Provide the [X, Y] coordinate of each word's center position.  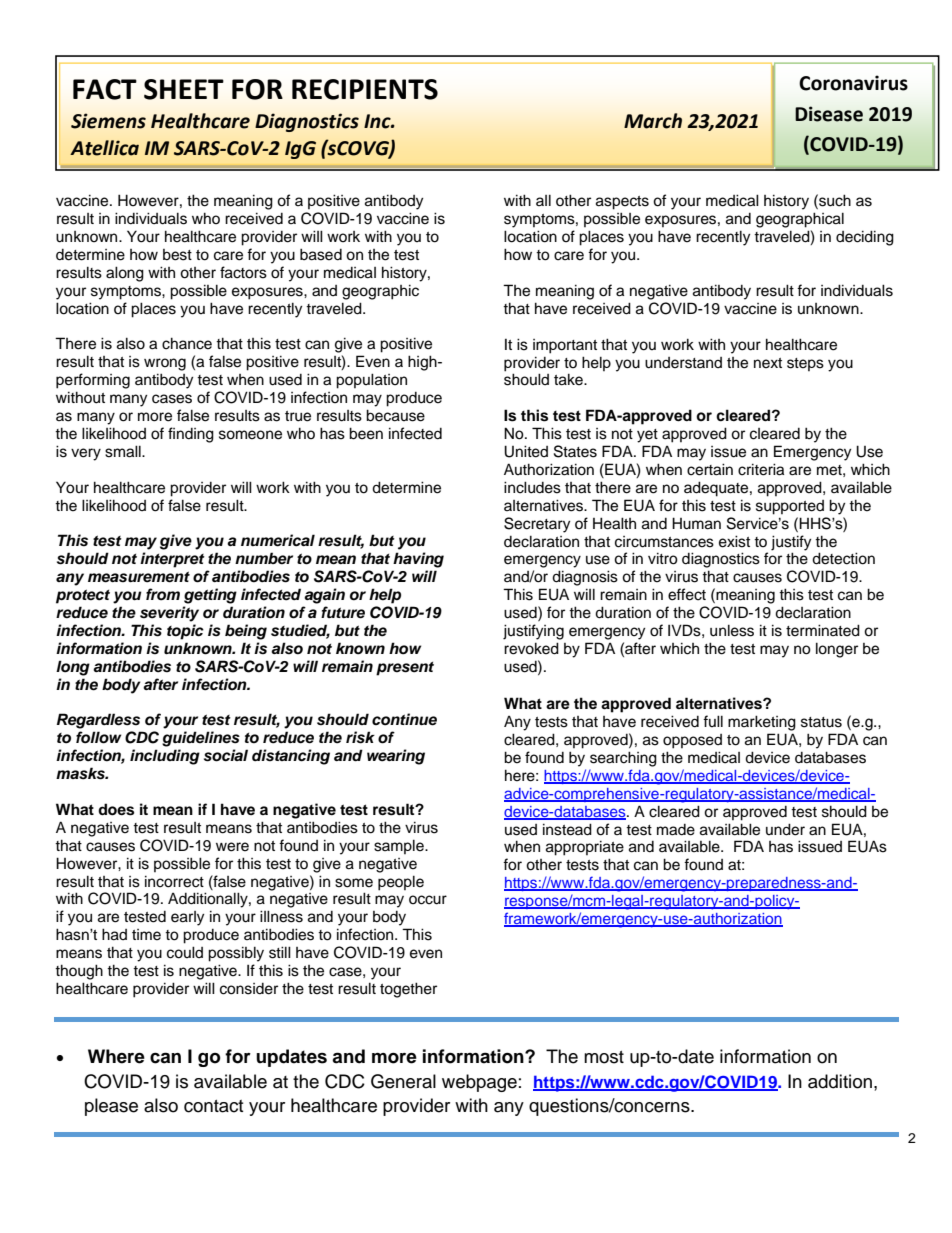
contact [213, 1106]
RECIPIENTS [365, 89]
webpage [479, 1083]
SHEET [184, 89]
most [604, 1057]
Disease [829, 114]
